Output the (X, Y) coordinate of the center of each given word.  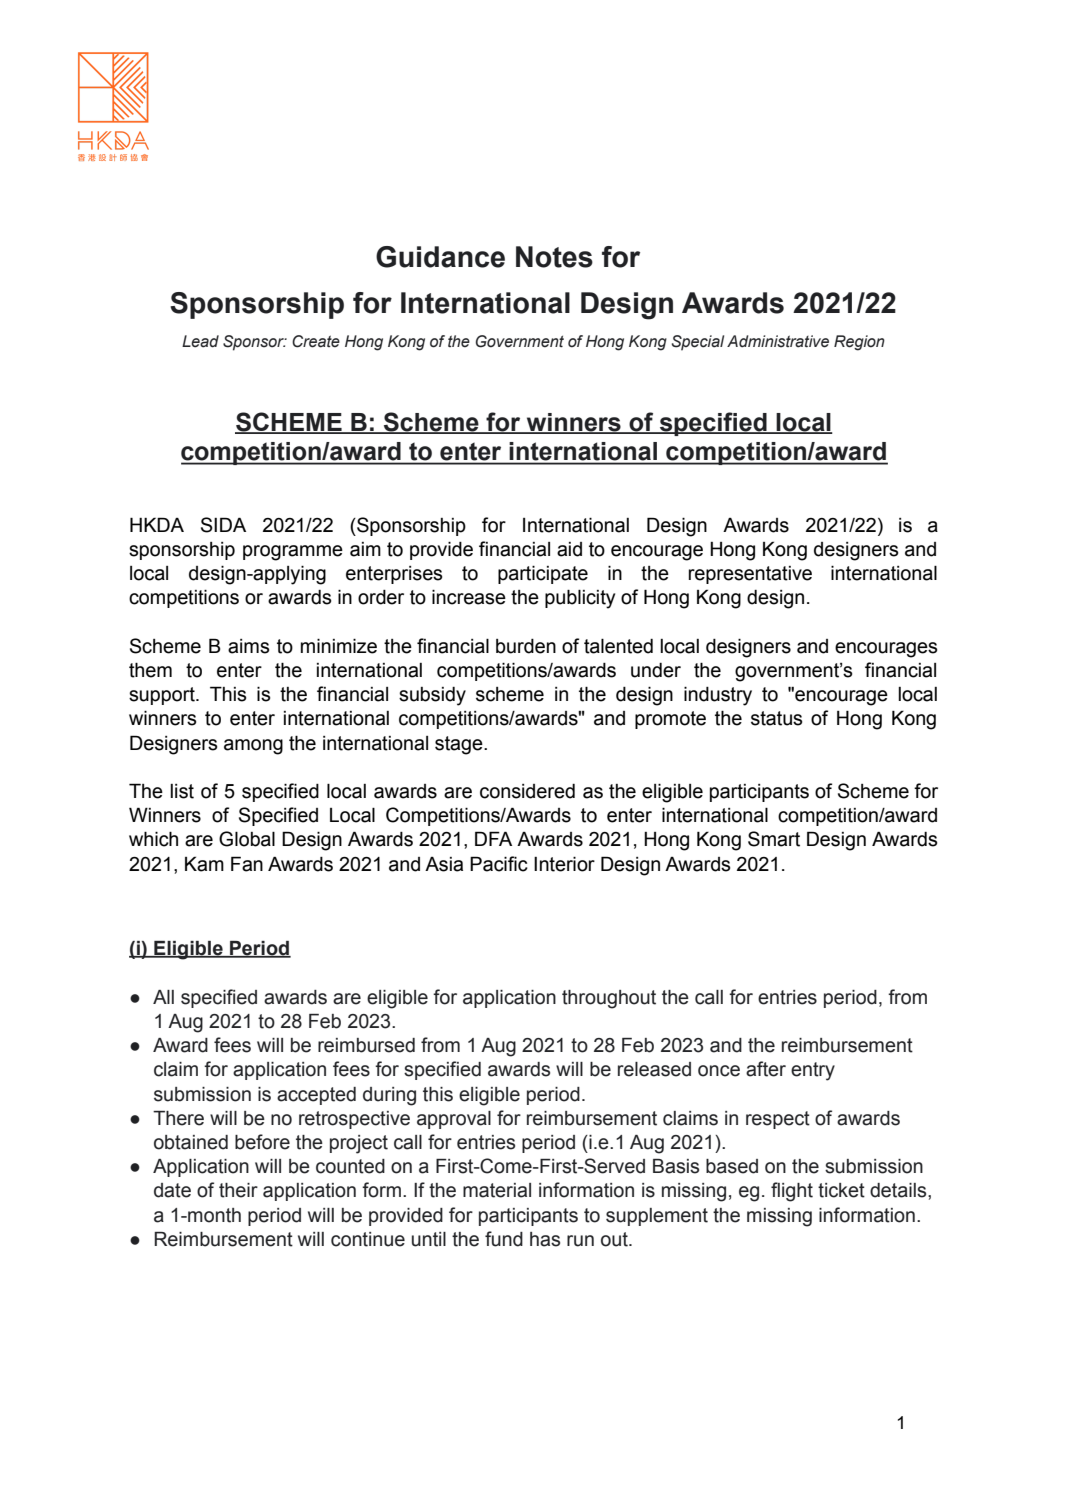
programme (293, 553)
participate (543, 574)
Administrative (778, 341)
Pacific (499, 864)
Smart (774, 839)
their (238, 1190)
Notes (554, 257)
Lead (200, 341)
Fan (247, 864)
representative (750, 575)
